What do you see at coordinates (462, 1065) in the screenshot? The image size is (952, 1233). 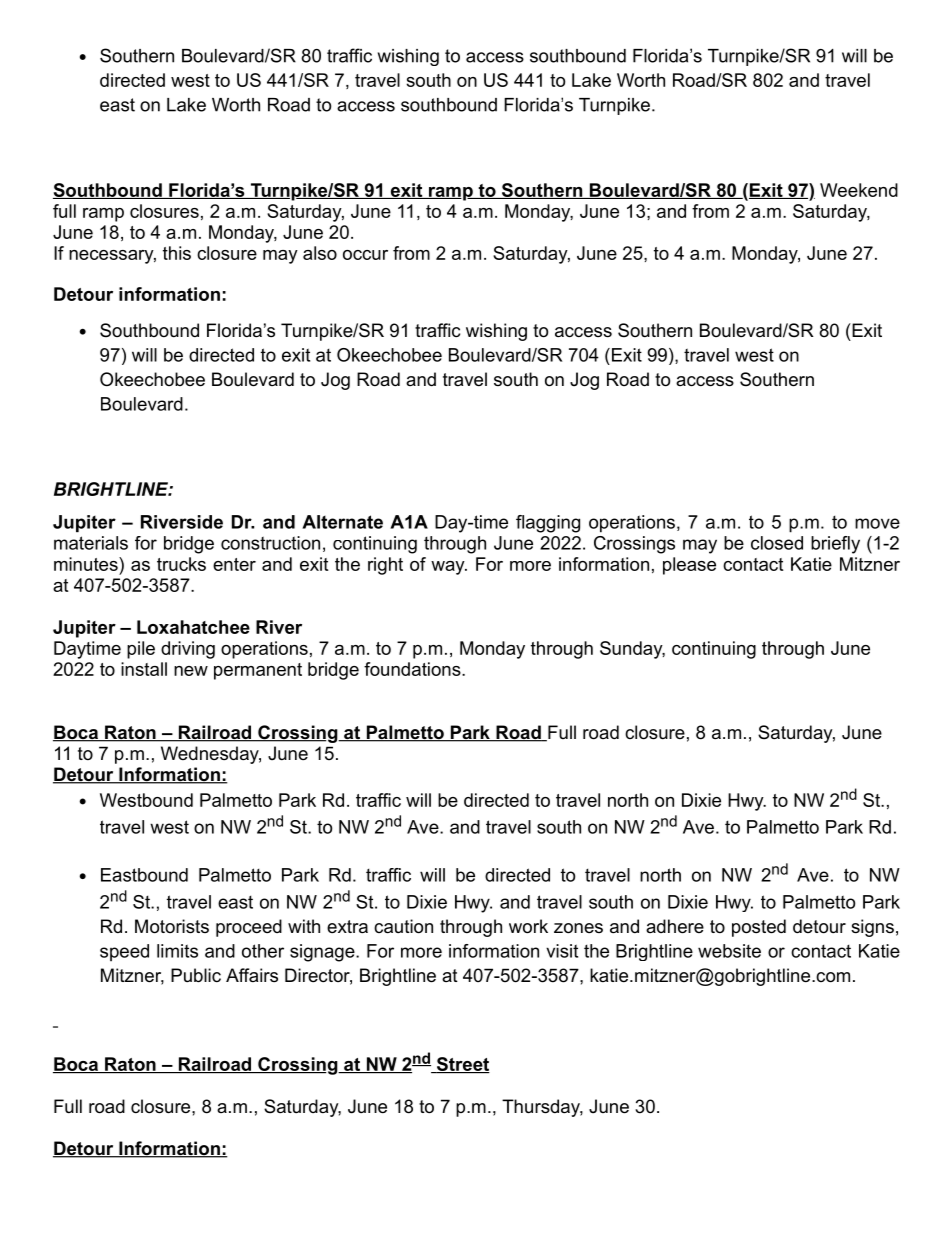 I see `Street` at bounding box center [462, 1065].
